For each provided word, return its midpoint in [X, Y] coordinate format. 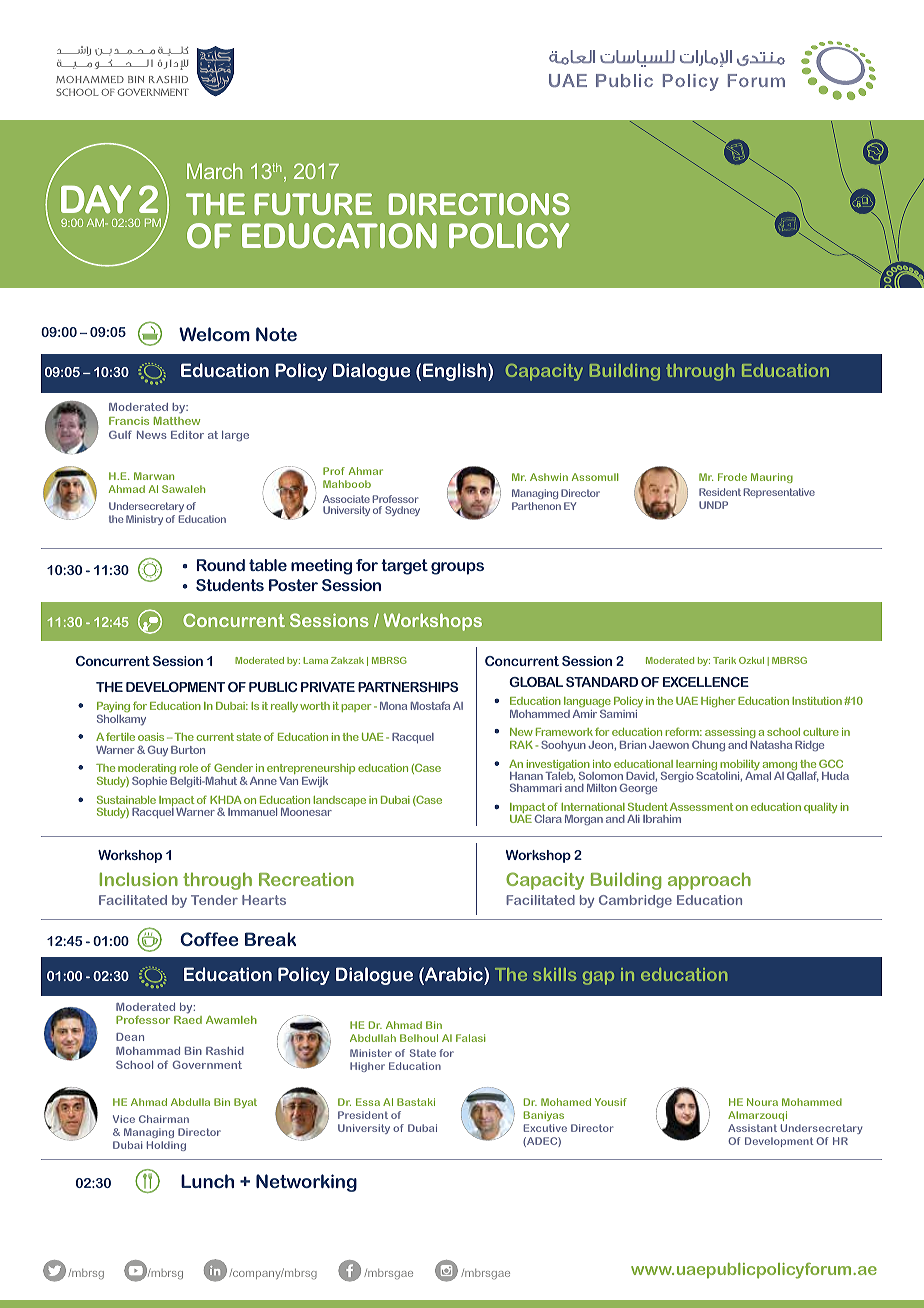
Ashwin [549, 477]
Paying [113, 709]
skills [554, 974]
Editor [187, 435]
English [456, 372]
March [214, 171]
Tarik [724, 660]
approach [709, 881]
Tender [214, 900]
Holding [166, 1146]
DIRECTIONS [479, 204]
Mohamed [566, 1102]
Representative [779, 493]
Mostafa [430, 705]
